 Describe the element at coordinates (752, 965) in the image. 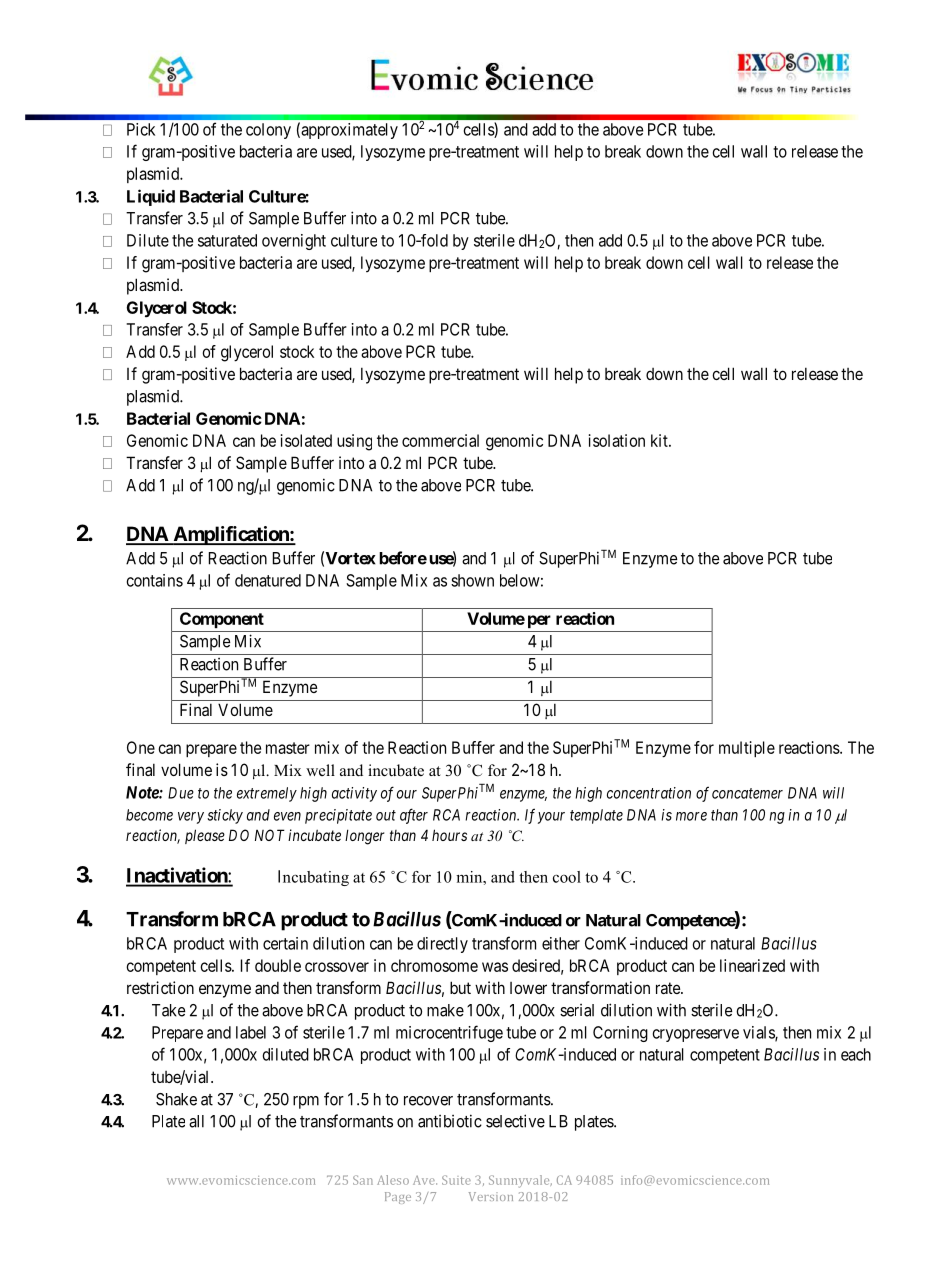

I see `linearized` at that location.
